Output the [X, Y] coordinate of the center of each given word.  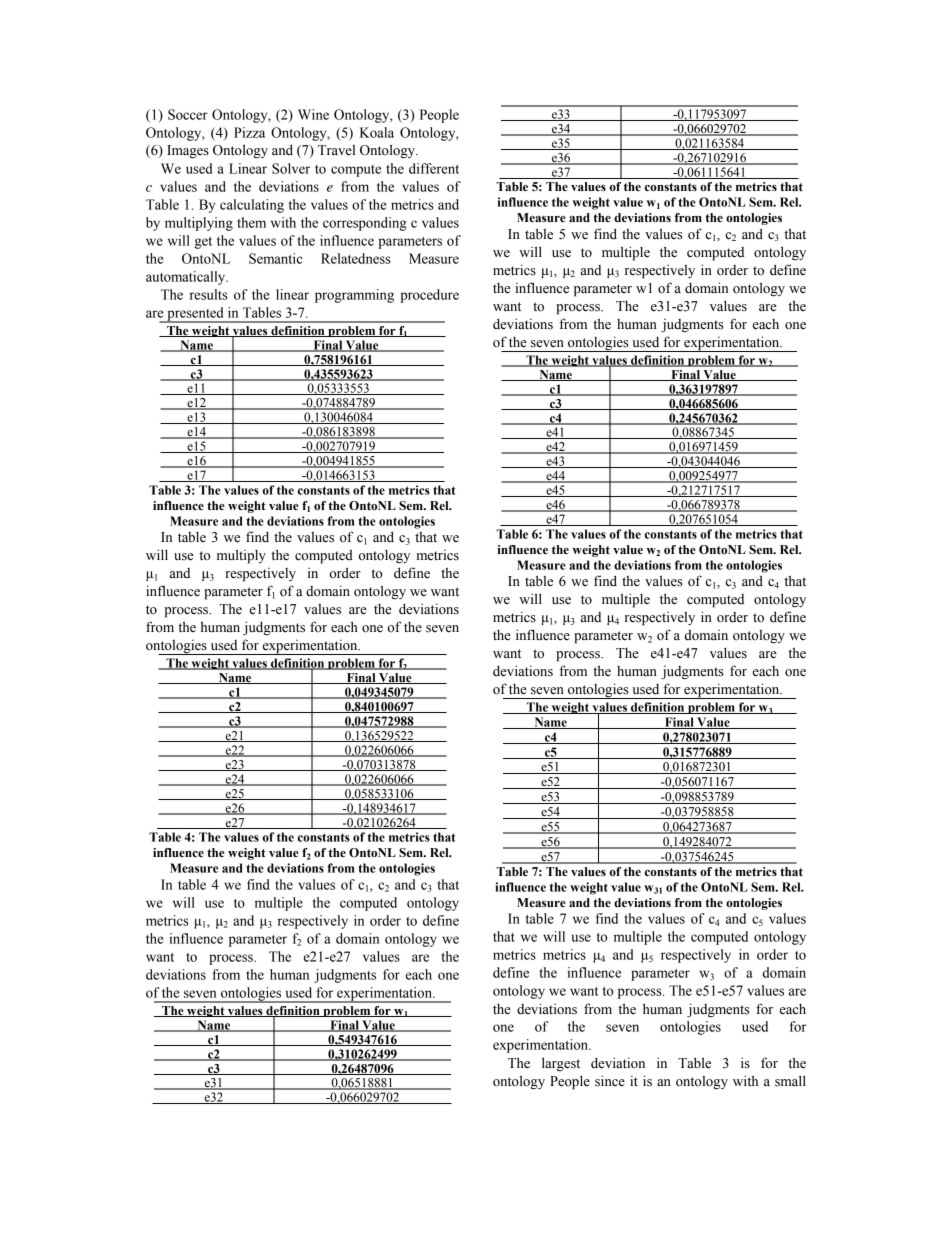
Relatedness [355, 258]
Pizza [249, 132]
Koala [377, 132]
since [610, 1081]
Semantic [276, 258]
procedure [429, 296]
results [208, 294]
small [790, 1081]
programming [354, 296]
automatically [187, 278]
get [203, 243]
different [434, 168]
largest [561, 1064]
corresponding [365, 224]
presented [195, 315]
